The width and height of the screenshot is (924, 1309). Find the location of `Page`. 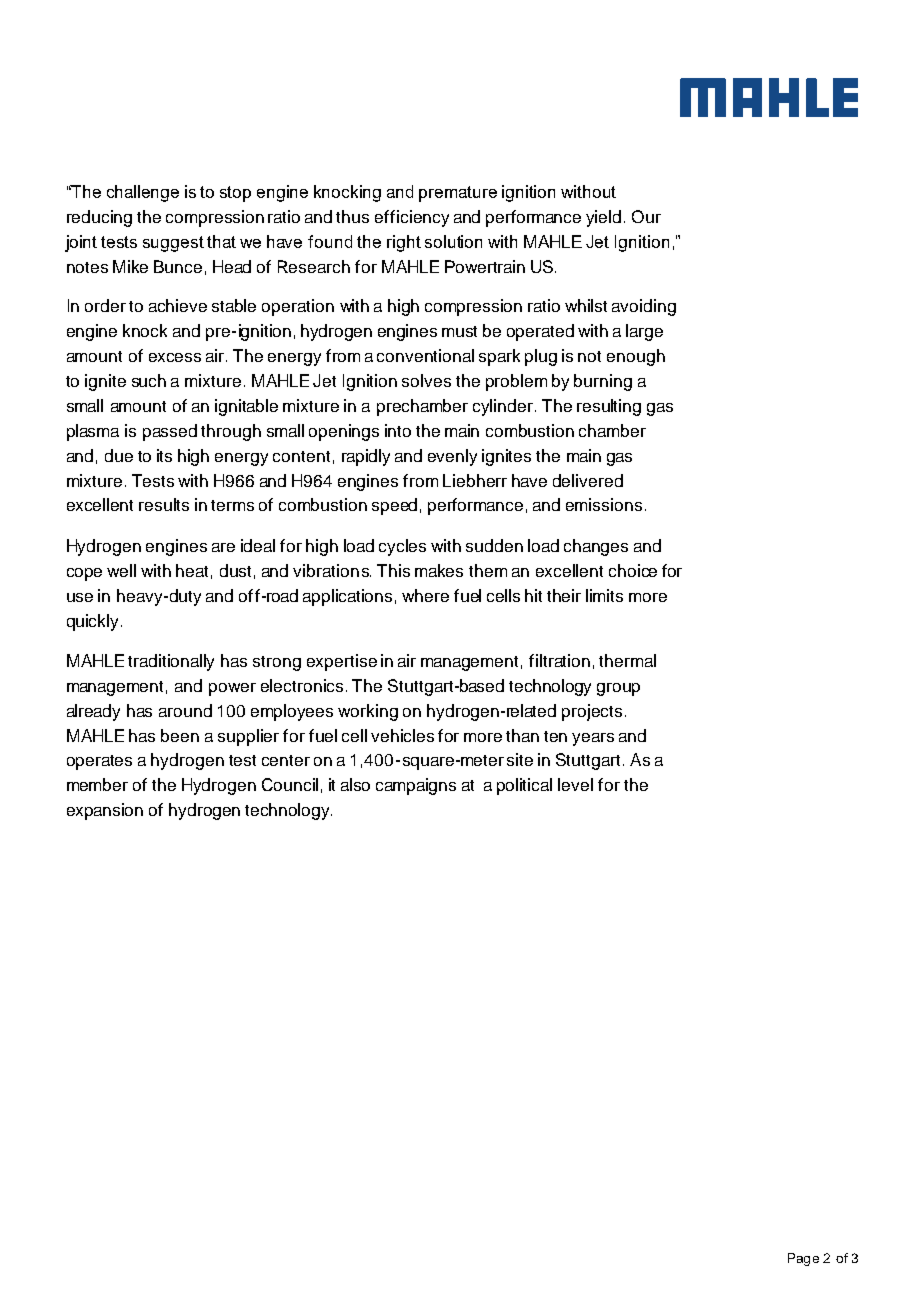

Page is located at coordinates (803, 1259).
